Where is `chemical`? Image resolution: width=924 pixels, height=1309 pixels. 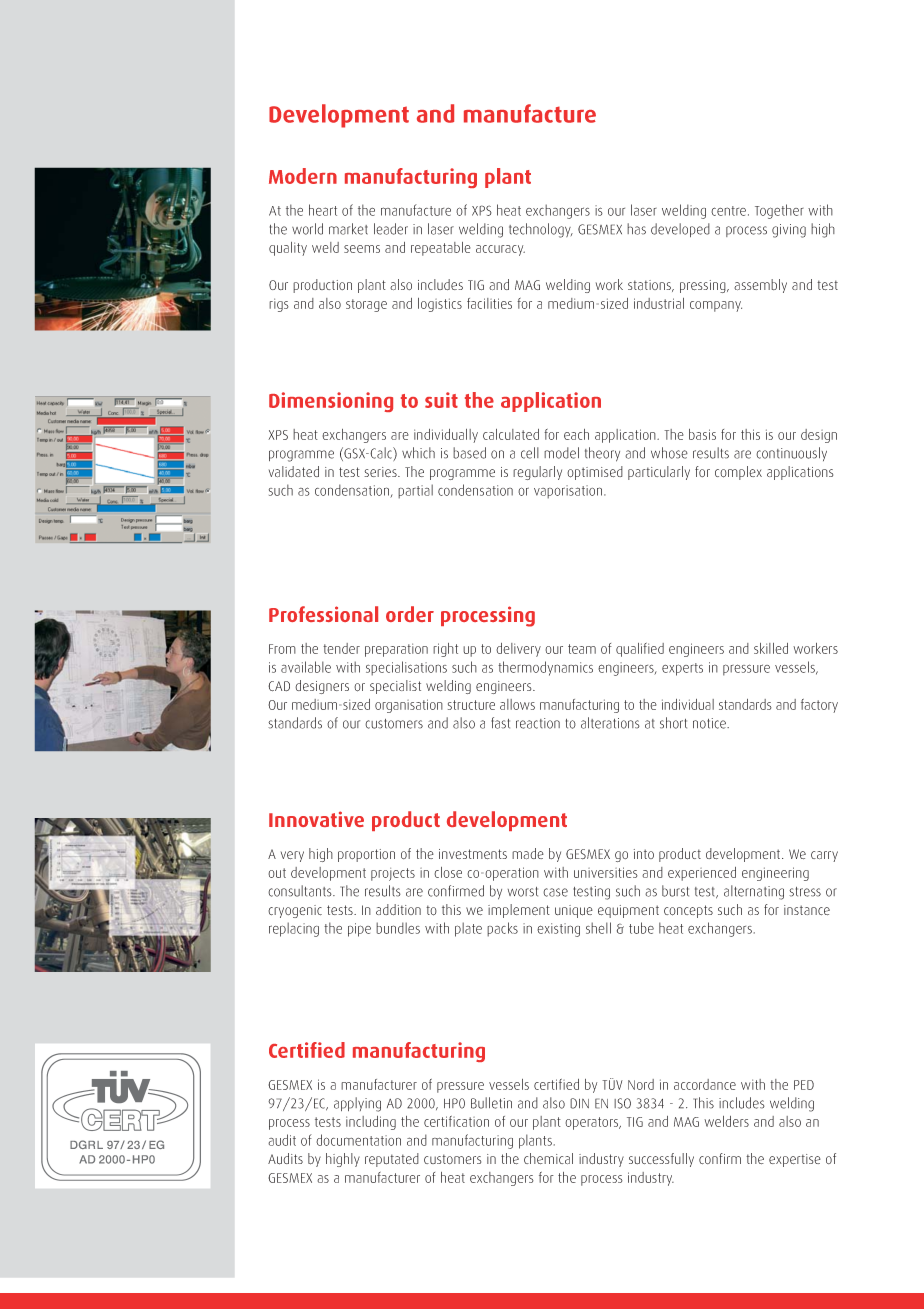
chemical is located at coordinates (548, 1158).
